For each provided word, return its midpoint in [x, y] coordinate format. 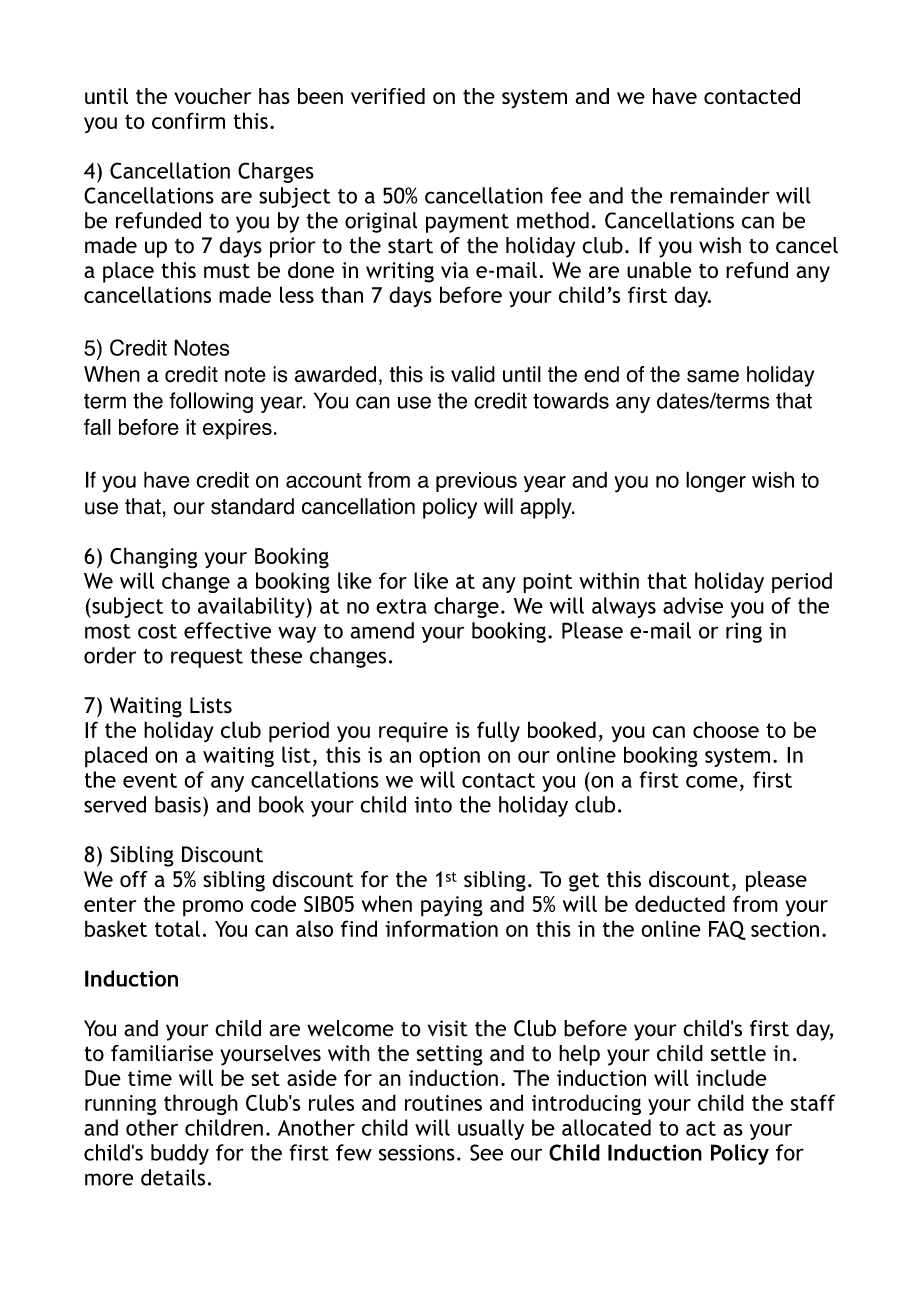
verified [388, 96]
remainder [720, 195]
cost [157, 631]
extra [401, 606]
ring [744, 633]
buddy [180, 1154]
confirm [188, 120]
